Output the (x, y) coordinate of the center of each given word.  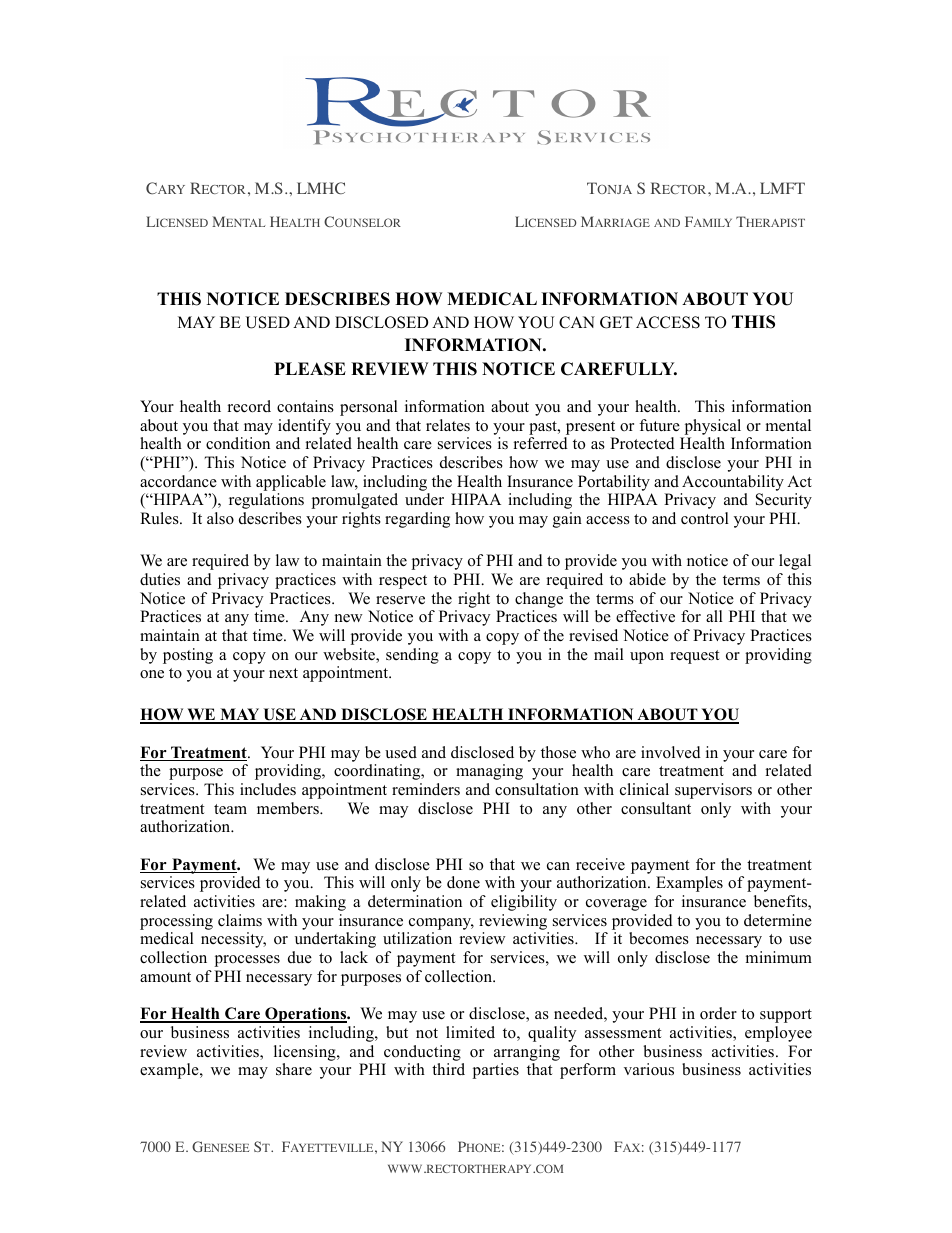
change (539, 600)
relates (448, 425)
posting (188, 656)
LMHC (321, 188)
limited (470, 1032)
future (659, 425)
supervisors (713, 791)
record (249, 406)
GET (616, 322)
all (714, 616)
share (294, 1069)
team (230, 809)
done (463, 882)
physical (713, 427)
